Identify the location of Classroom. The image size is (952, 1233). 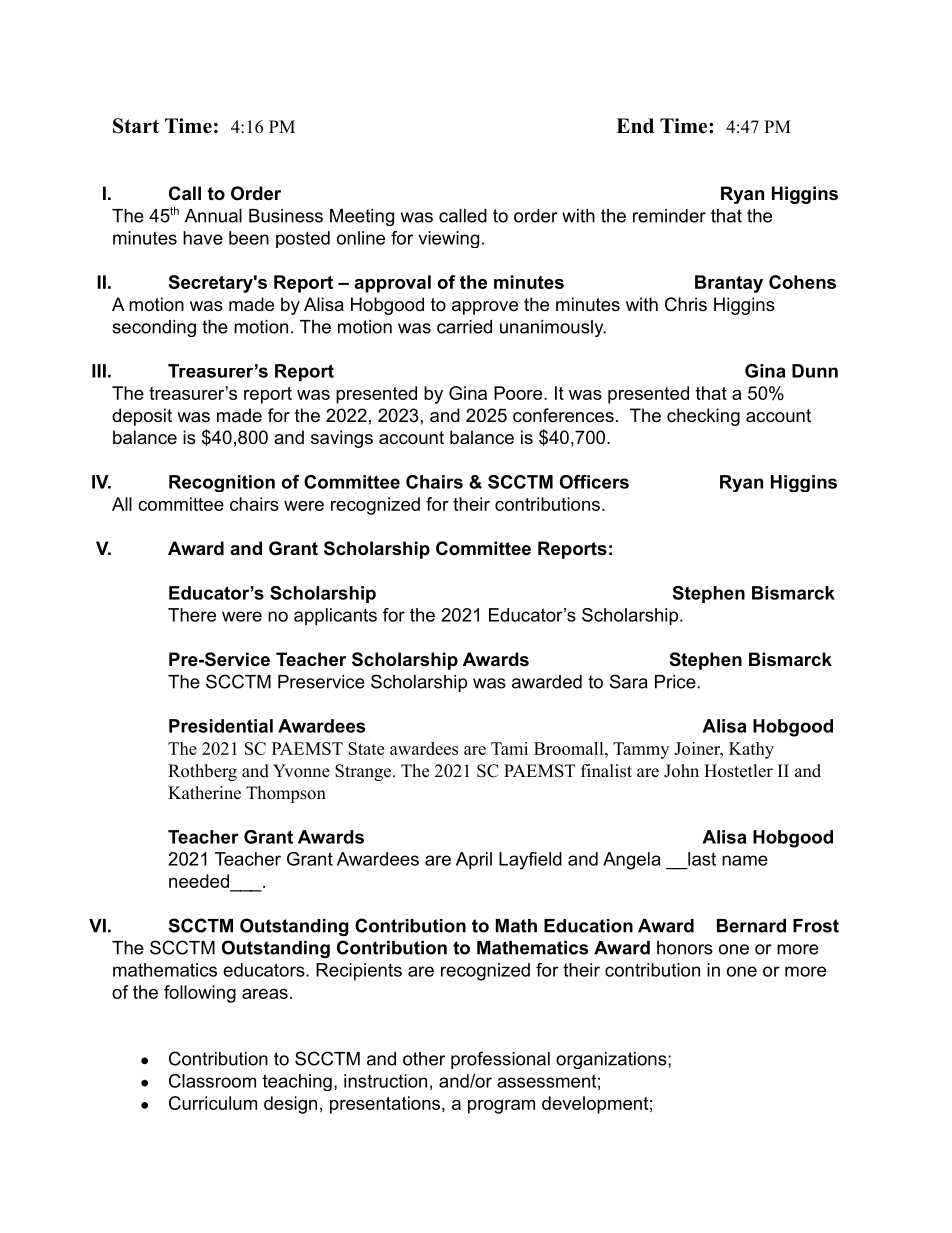
(212, 1081).
